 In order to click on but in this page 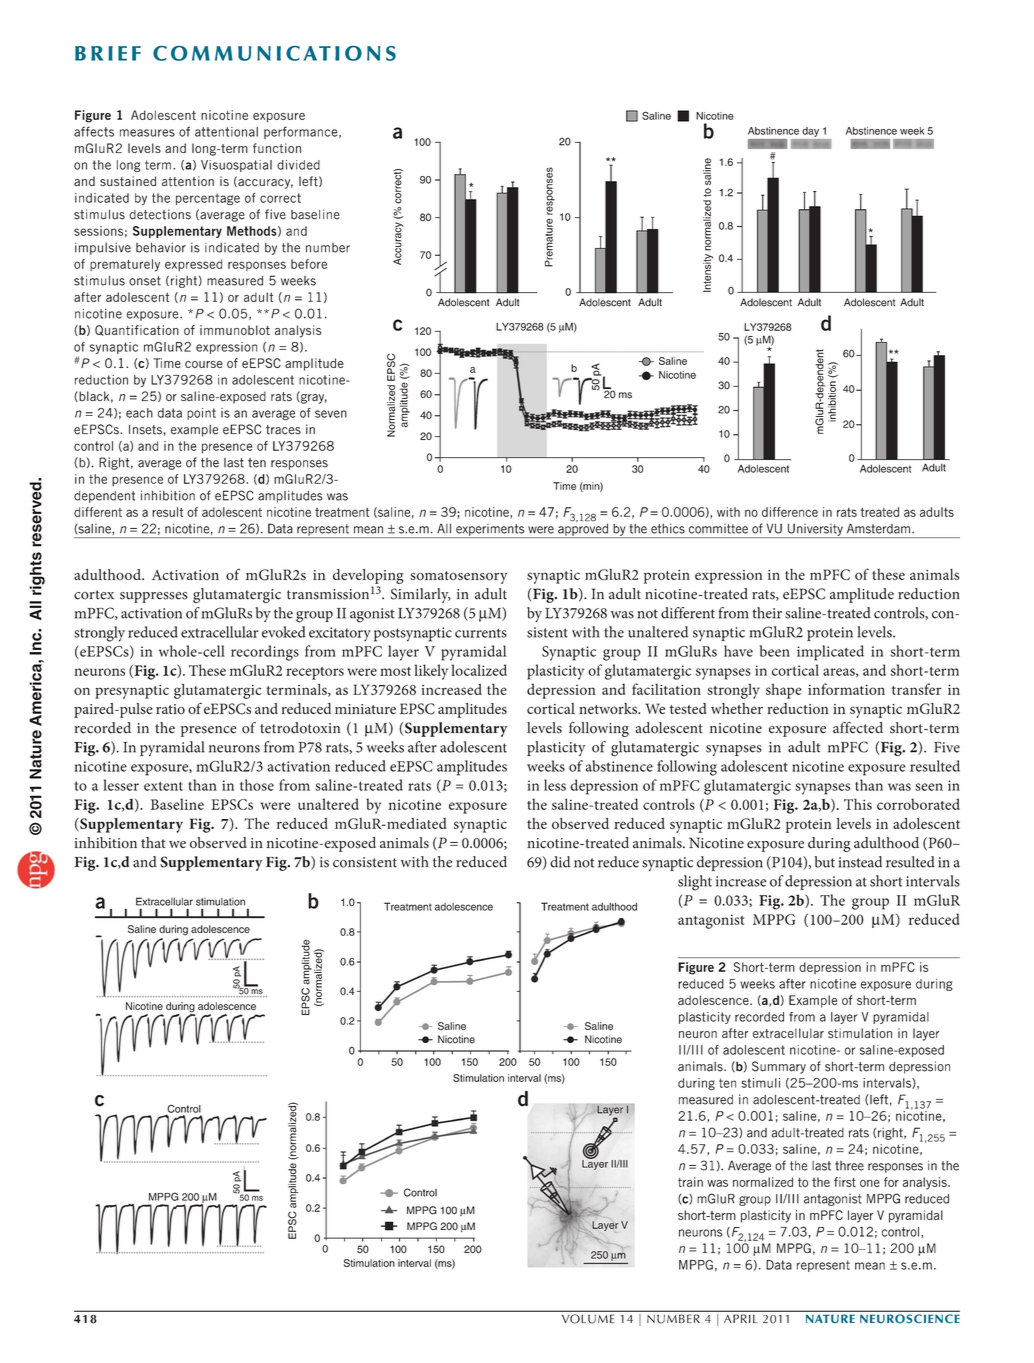, I will do `click(825, 862)`.
